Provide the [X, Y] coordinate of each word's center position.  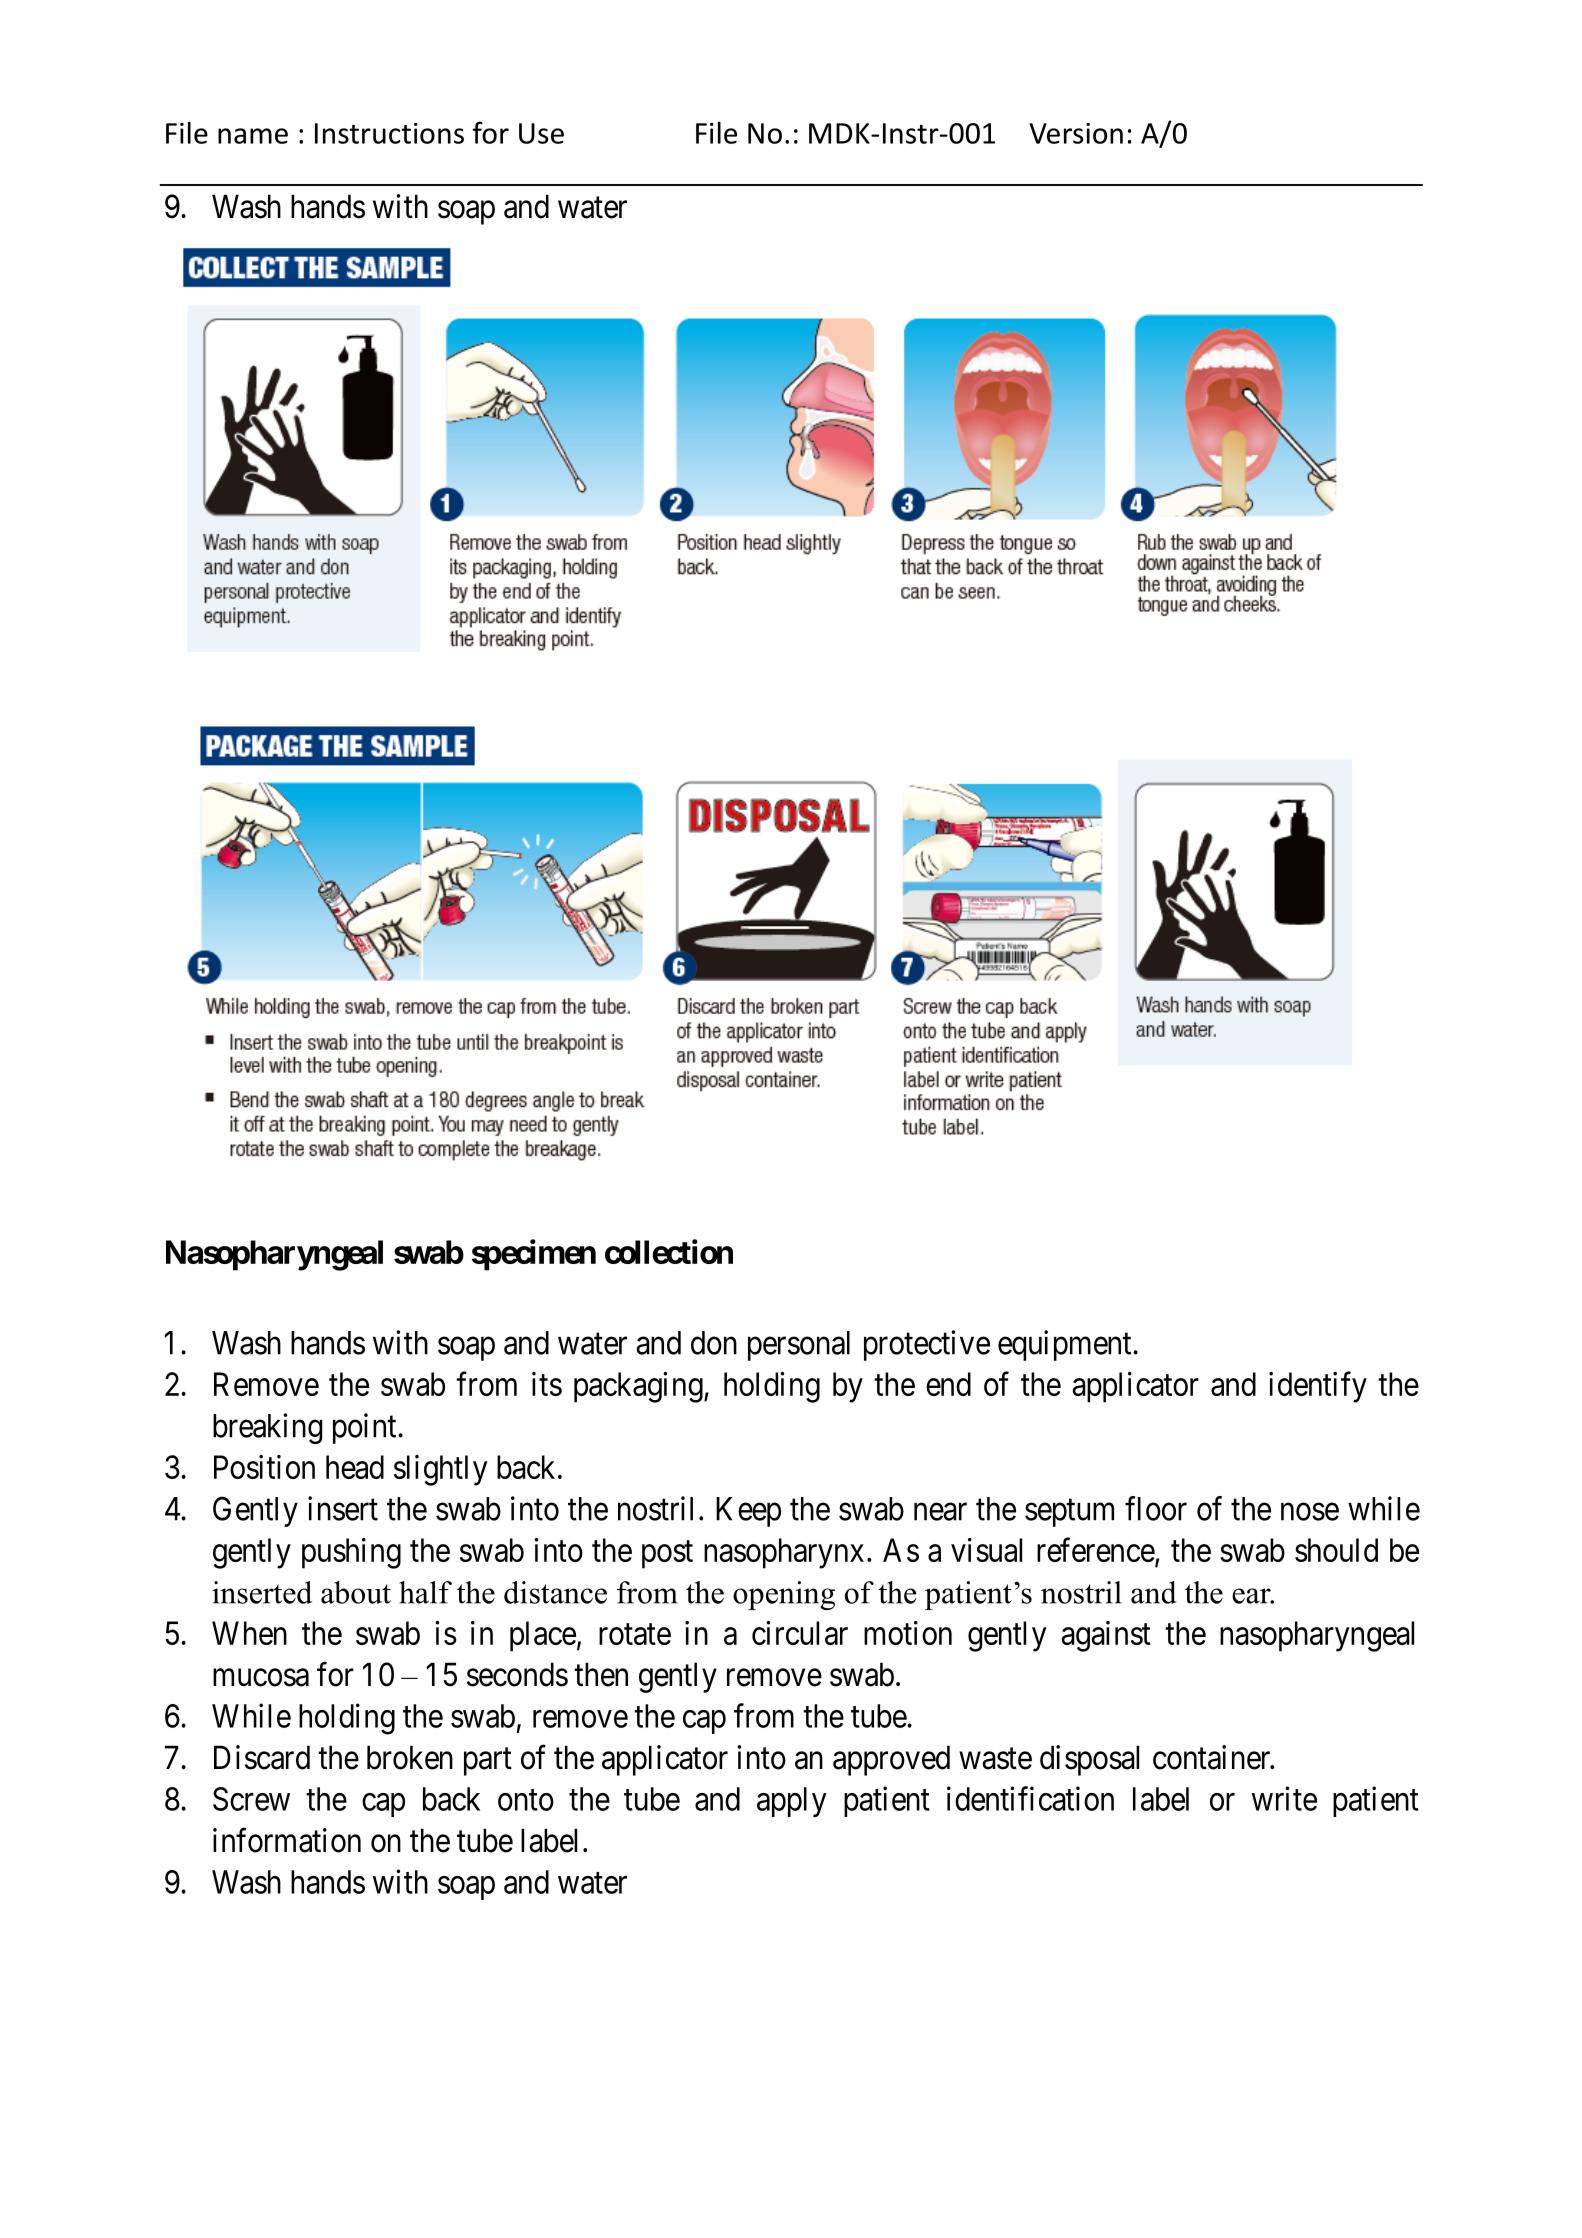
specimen [534, 1255]
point [366, 1428]
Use [541, 133]
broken [410, 1757]
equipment [1066, 1345]
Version [1076, 133]
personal [799, 1346]
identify [1318, 1387]
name [253, 136]
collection [669, 1251]
